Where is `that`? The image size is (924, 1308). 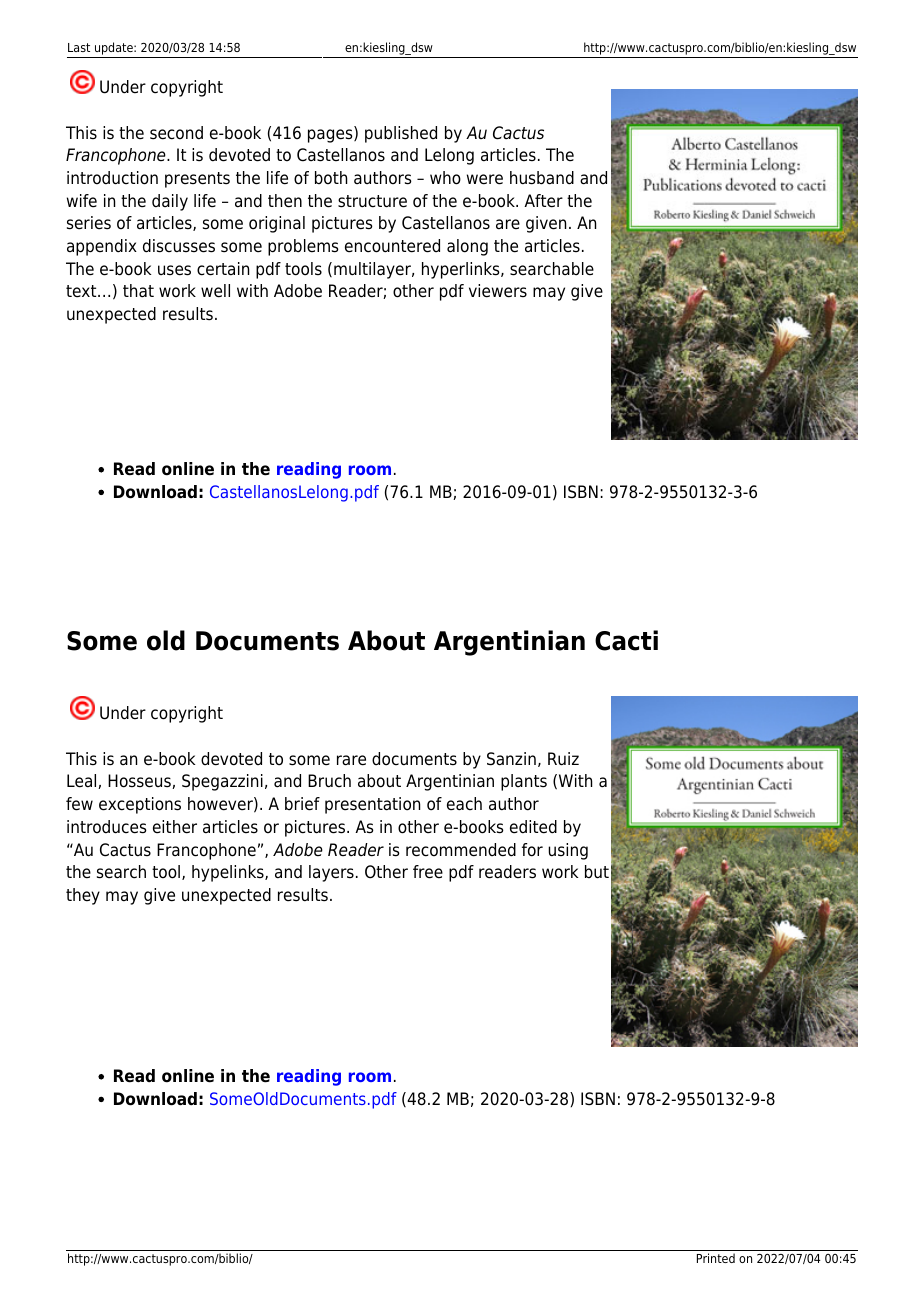 that is located at coordinates (138, 291).
